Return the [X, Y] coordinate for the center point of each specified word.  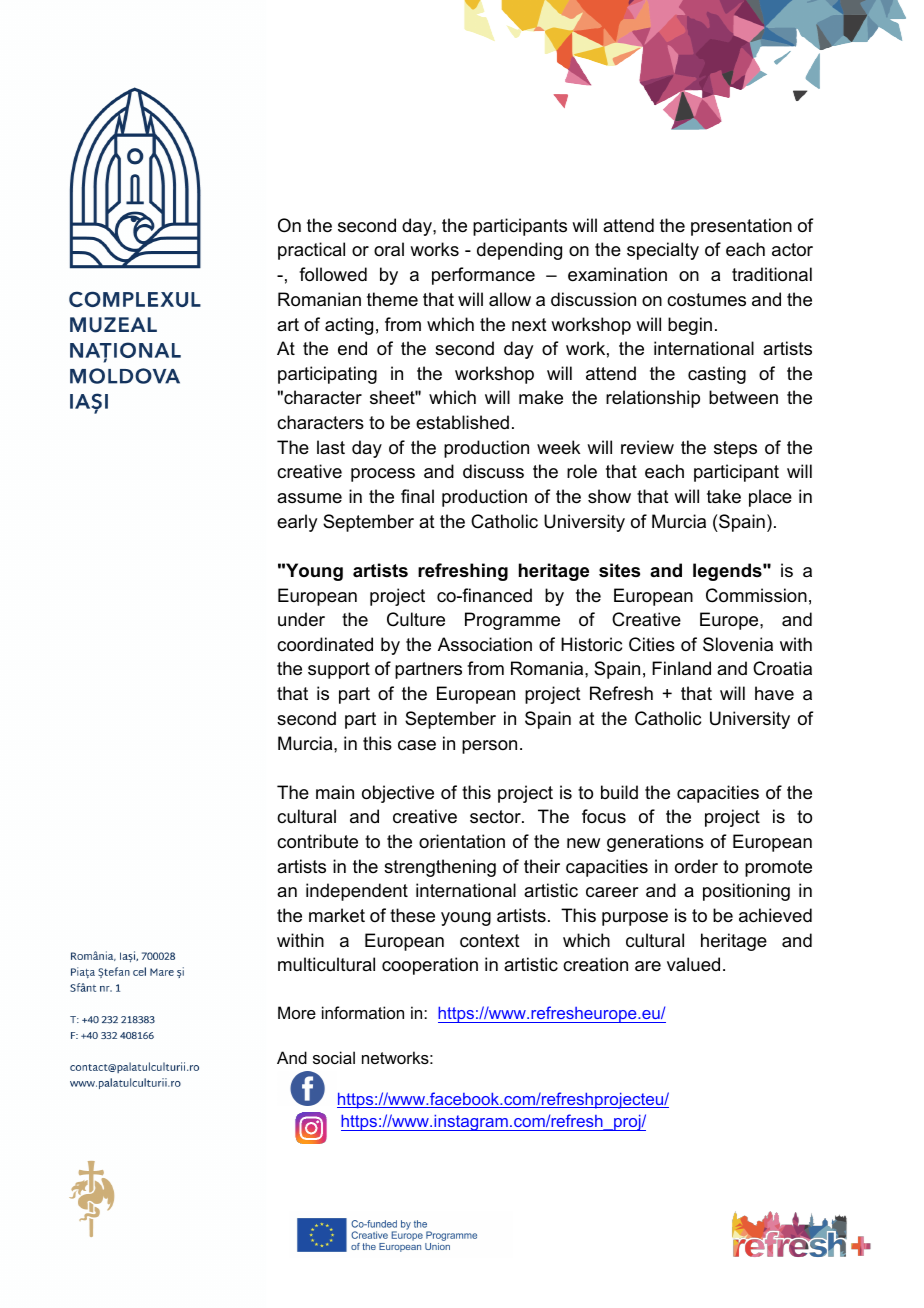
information [363, 1012]
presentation [741, 227]
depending [519, 251]
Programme [512, 621]
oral [389, 249]
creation [595, 964]
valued [693, 964]
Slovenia [738, 644]
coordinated [325, 644]
